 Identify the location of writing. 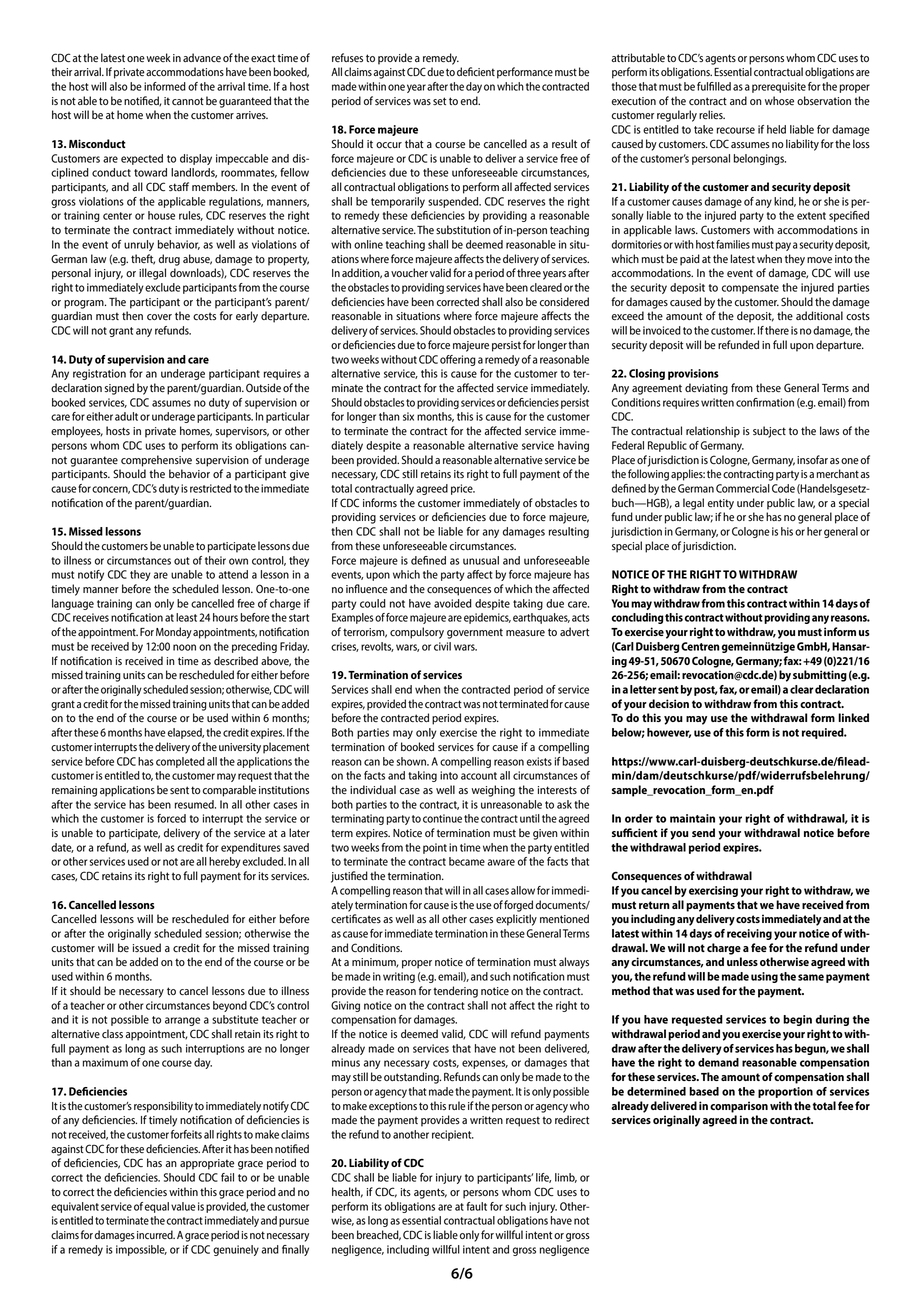
(399, 977).
